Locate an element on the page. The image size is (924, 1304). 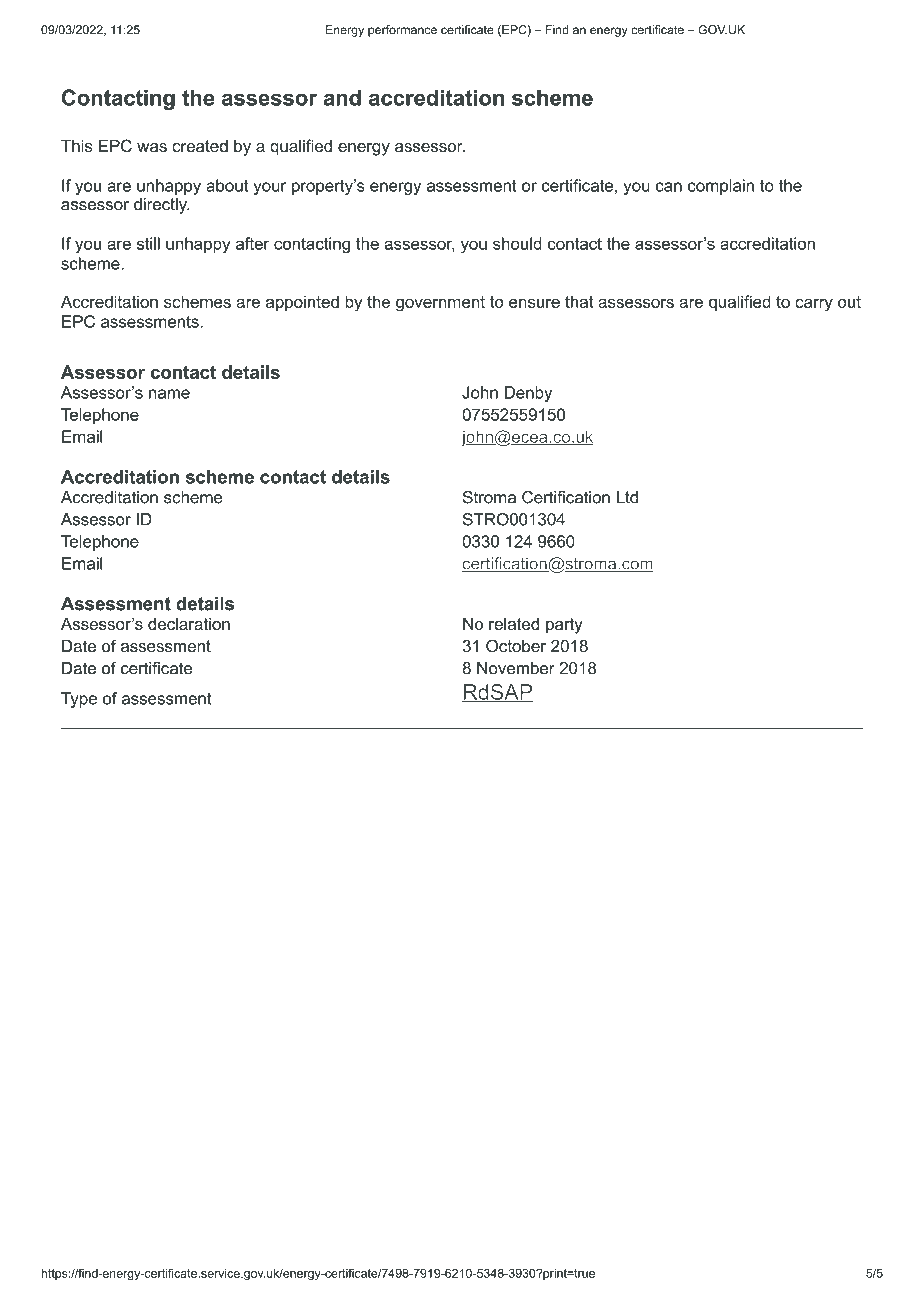
that is located at coordinates (579, 301).
